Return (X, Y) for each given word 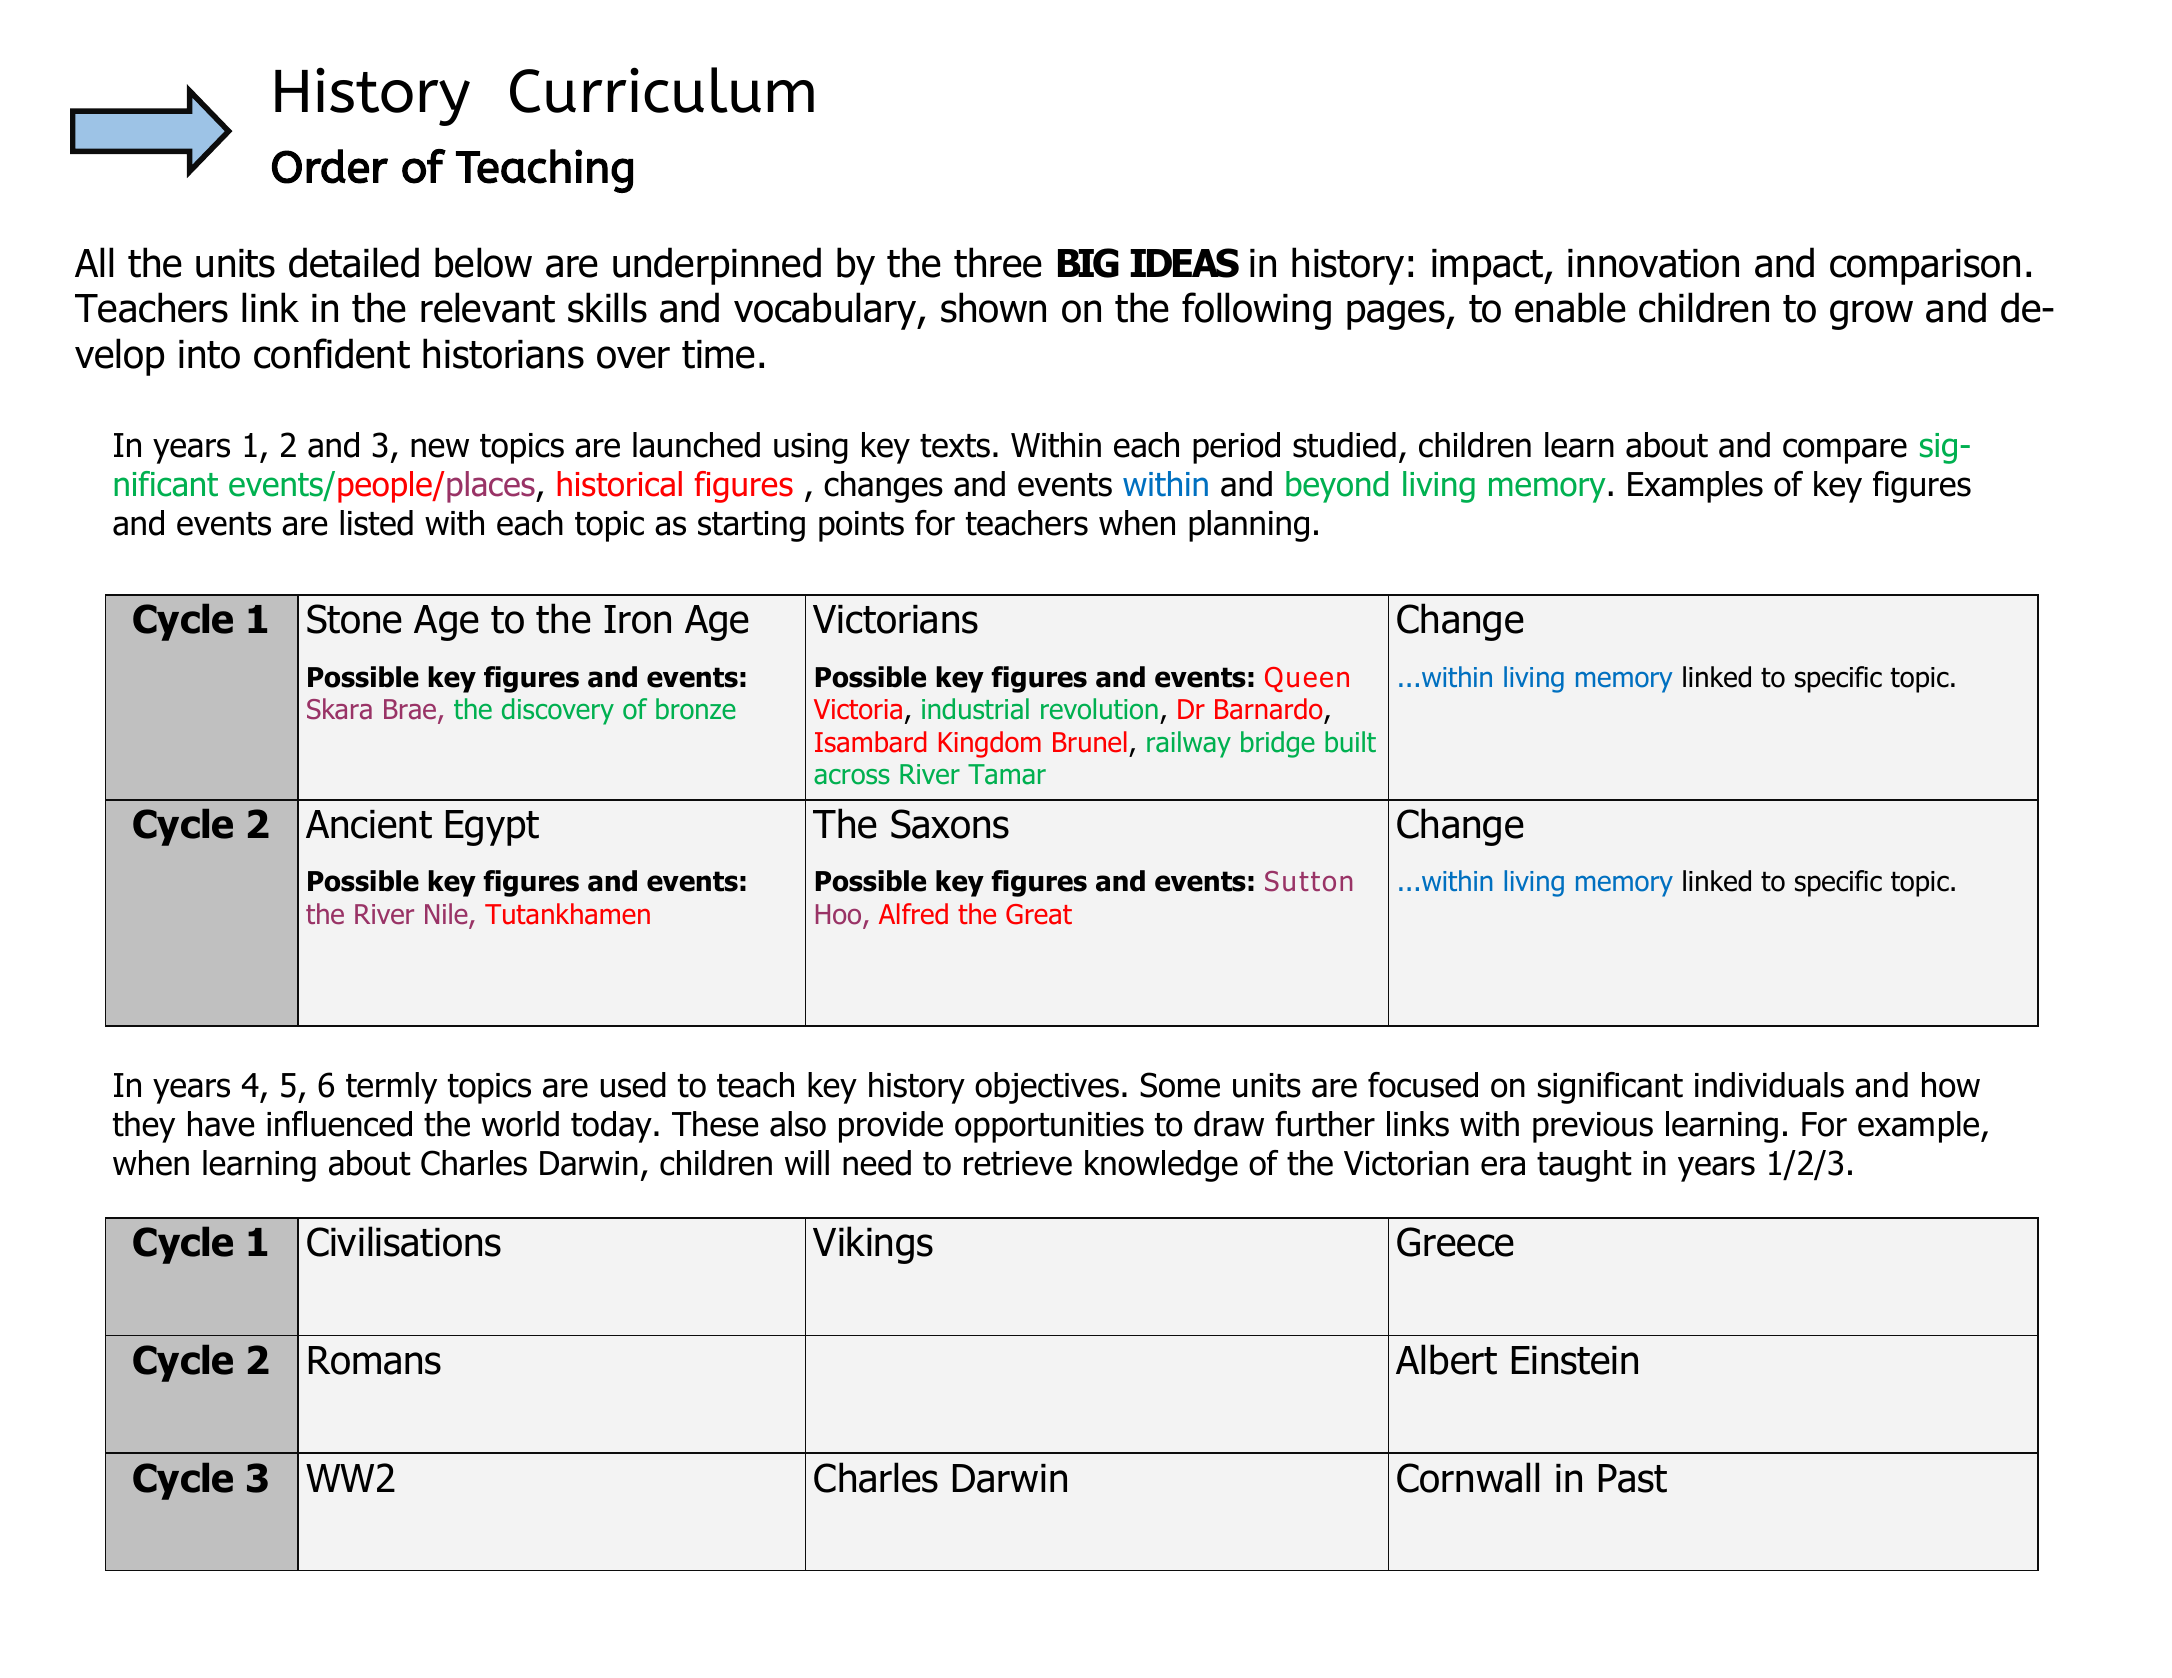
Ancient (369, 824)
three (998, 262)
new (440, 448)
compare (1845, 451)
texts (955, 446)
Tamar (1007, 774)
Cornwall (1468, 1477)
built (1350, 742)
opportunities (1049, 1127)
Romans (375, 1360)
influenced (339, 1124)
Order (330, 166)
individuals (1769, 1085)
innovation (1653, 263)
